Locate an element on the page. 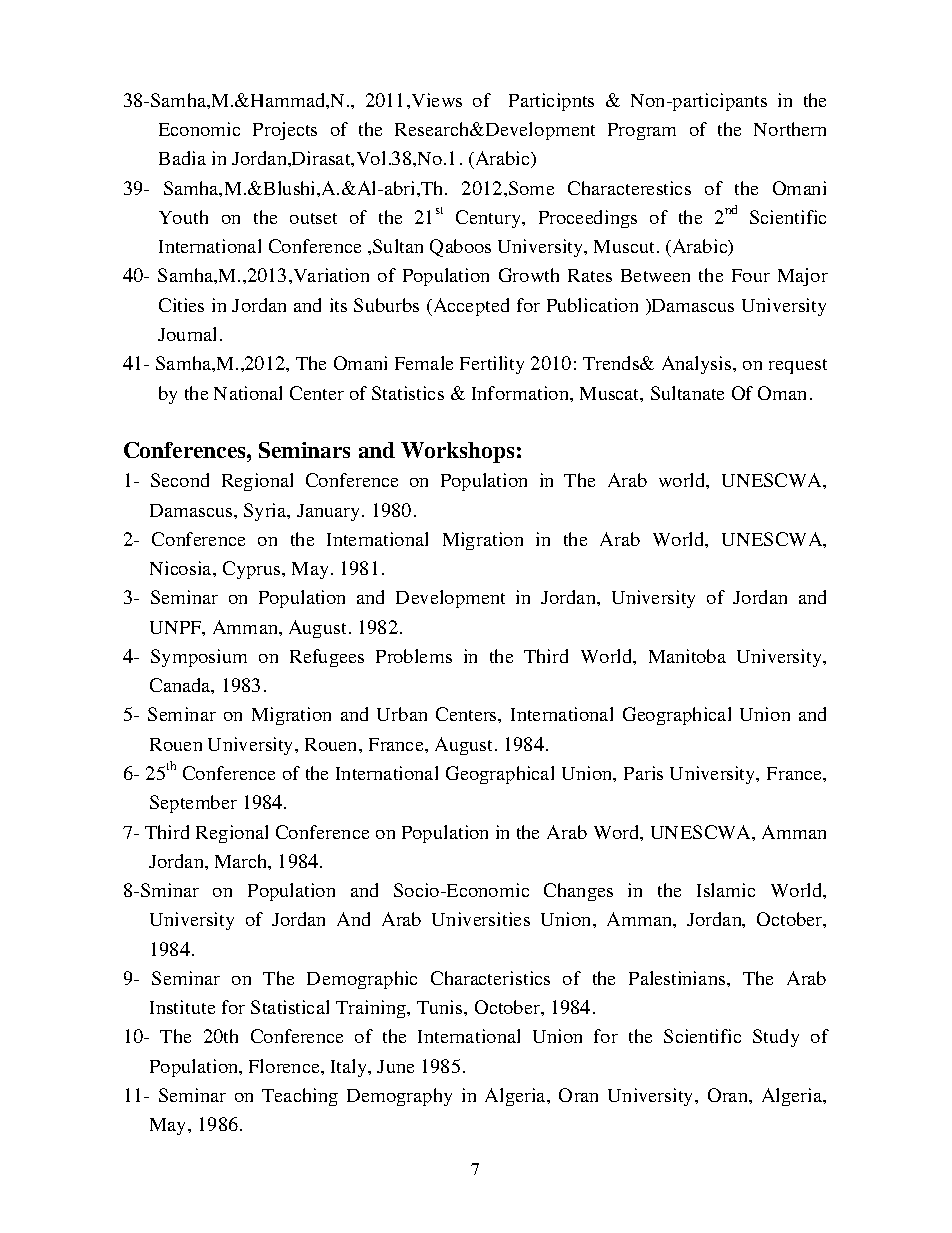 The width and height of the document is (952, 1233). Syria is located at coordinates (266, 512).
